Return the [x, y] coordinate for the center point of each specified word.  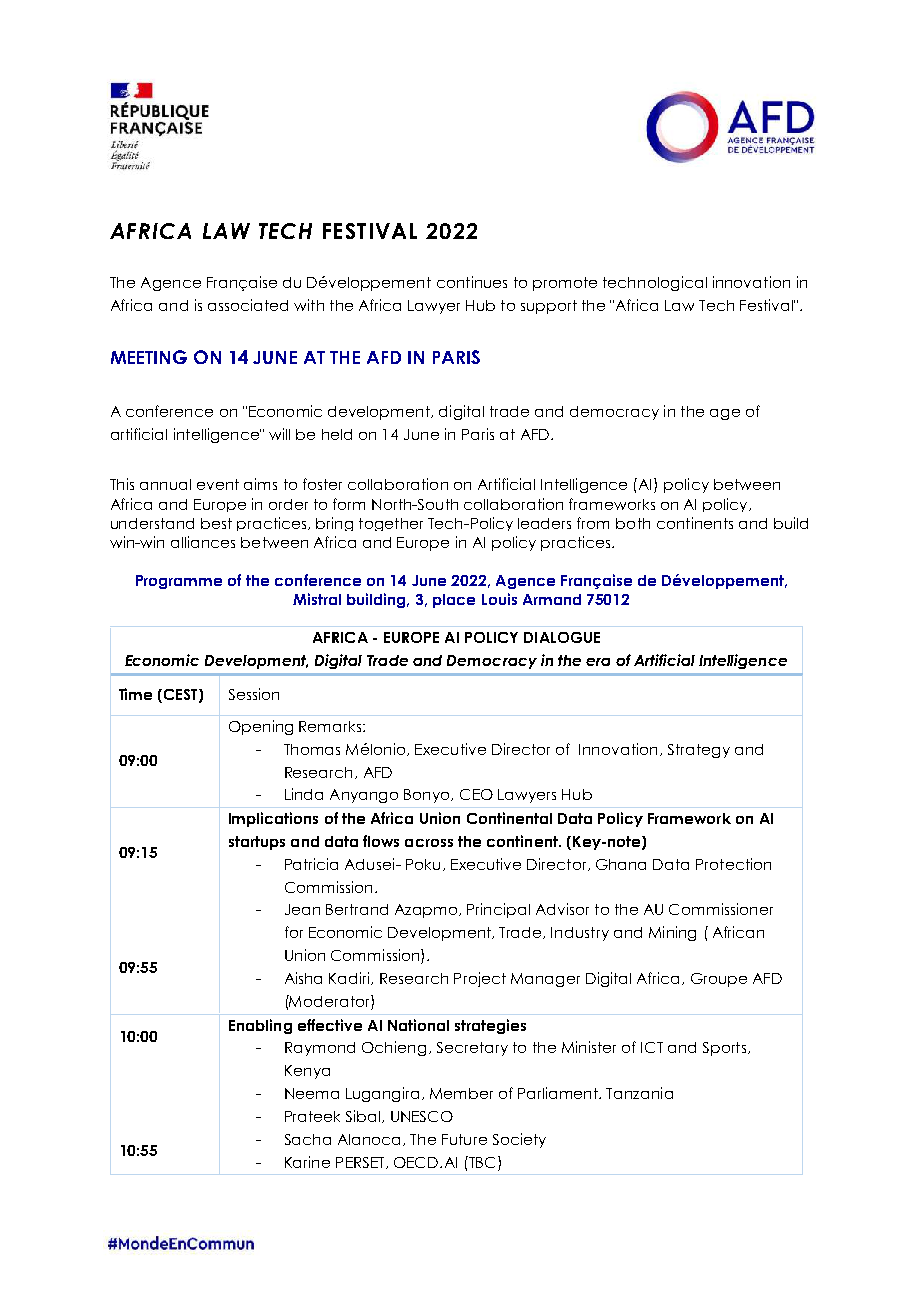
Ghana [621, 864]
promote [565, 284]
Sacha [308, 1139]
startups [257, 843]
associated [248, 305]
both [633, 523]
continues [472, 282]
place [454, 601]
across [429, 843]
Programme [179, 582]
